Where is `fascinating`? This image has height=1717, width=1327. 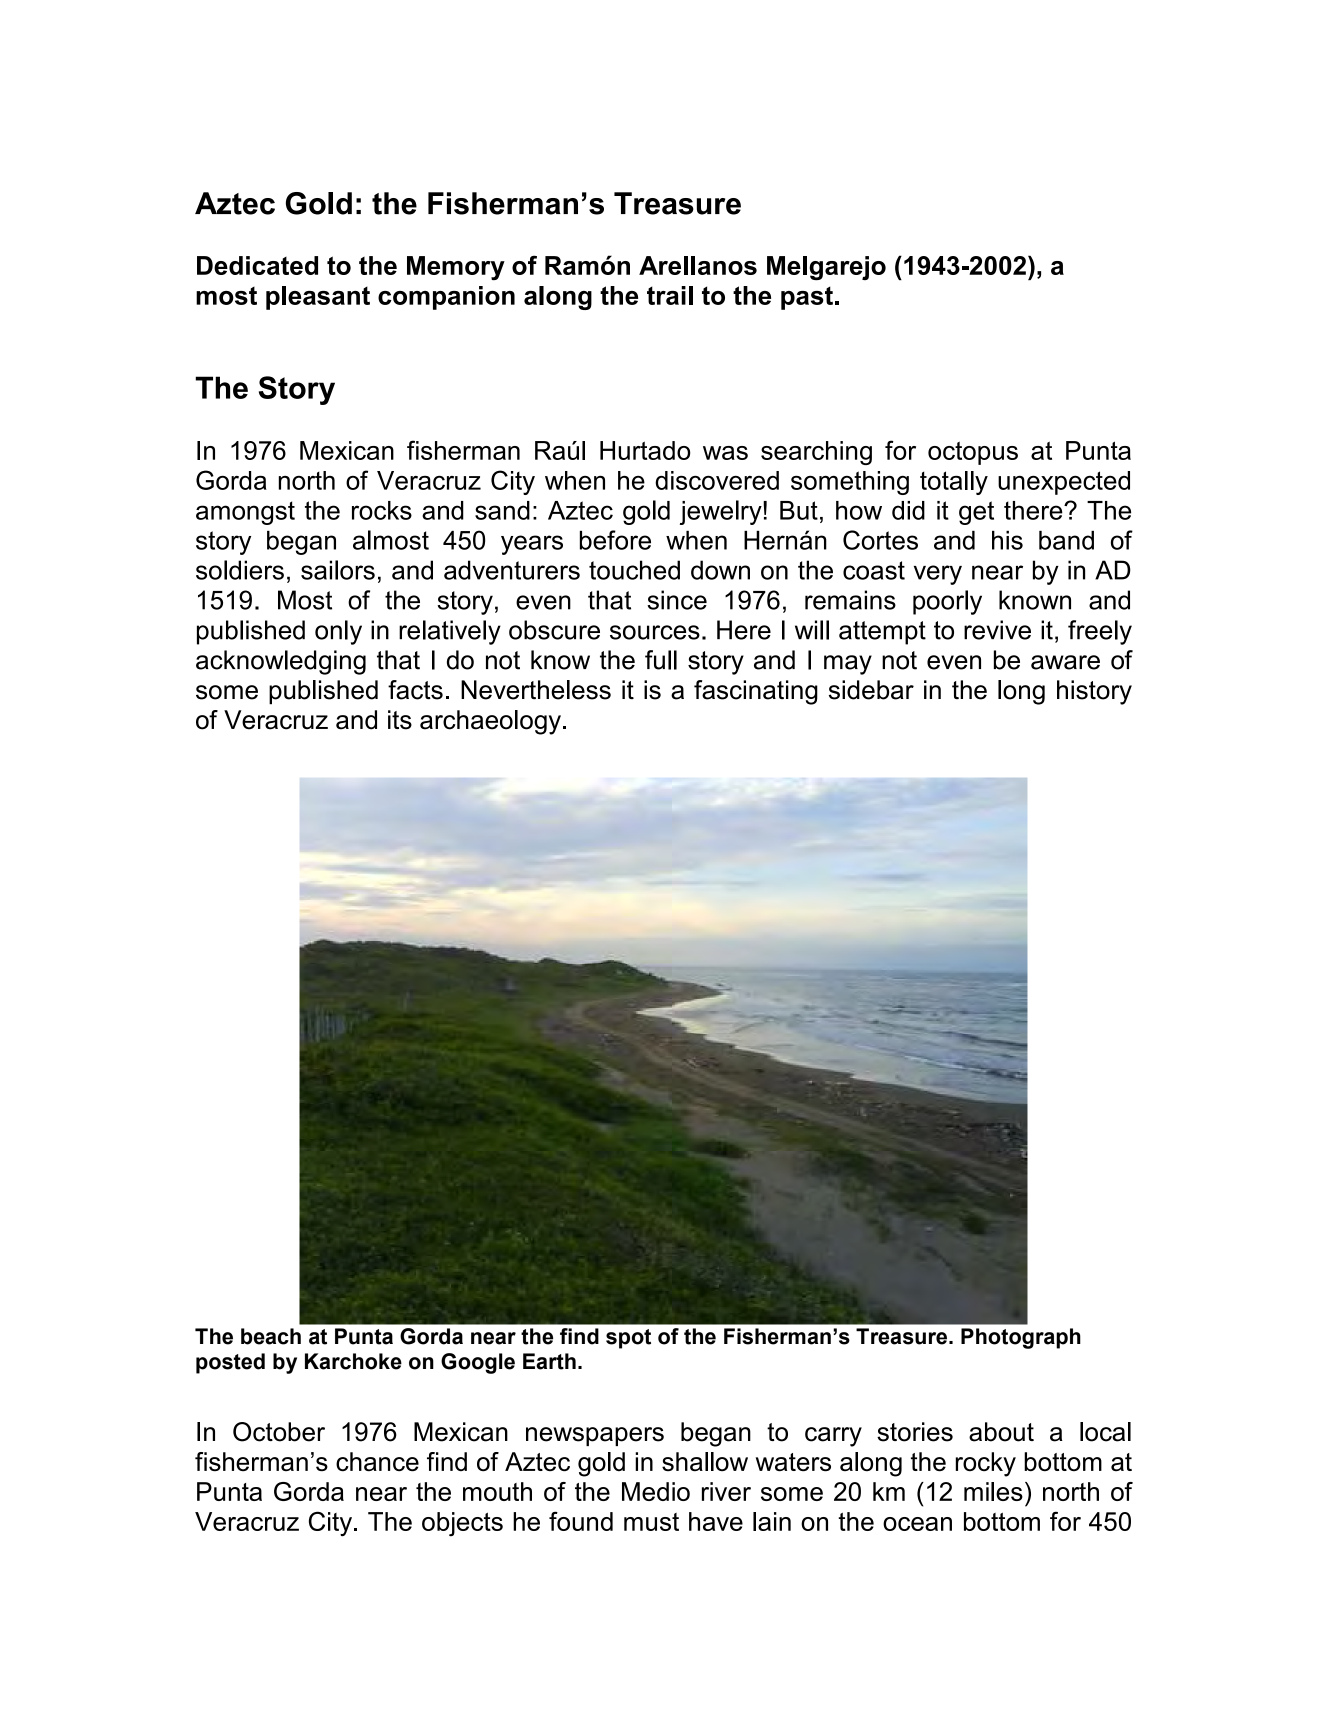
fascinating is located at coordinates (756, 692).
